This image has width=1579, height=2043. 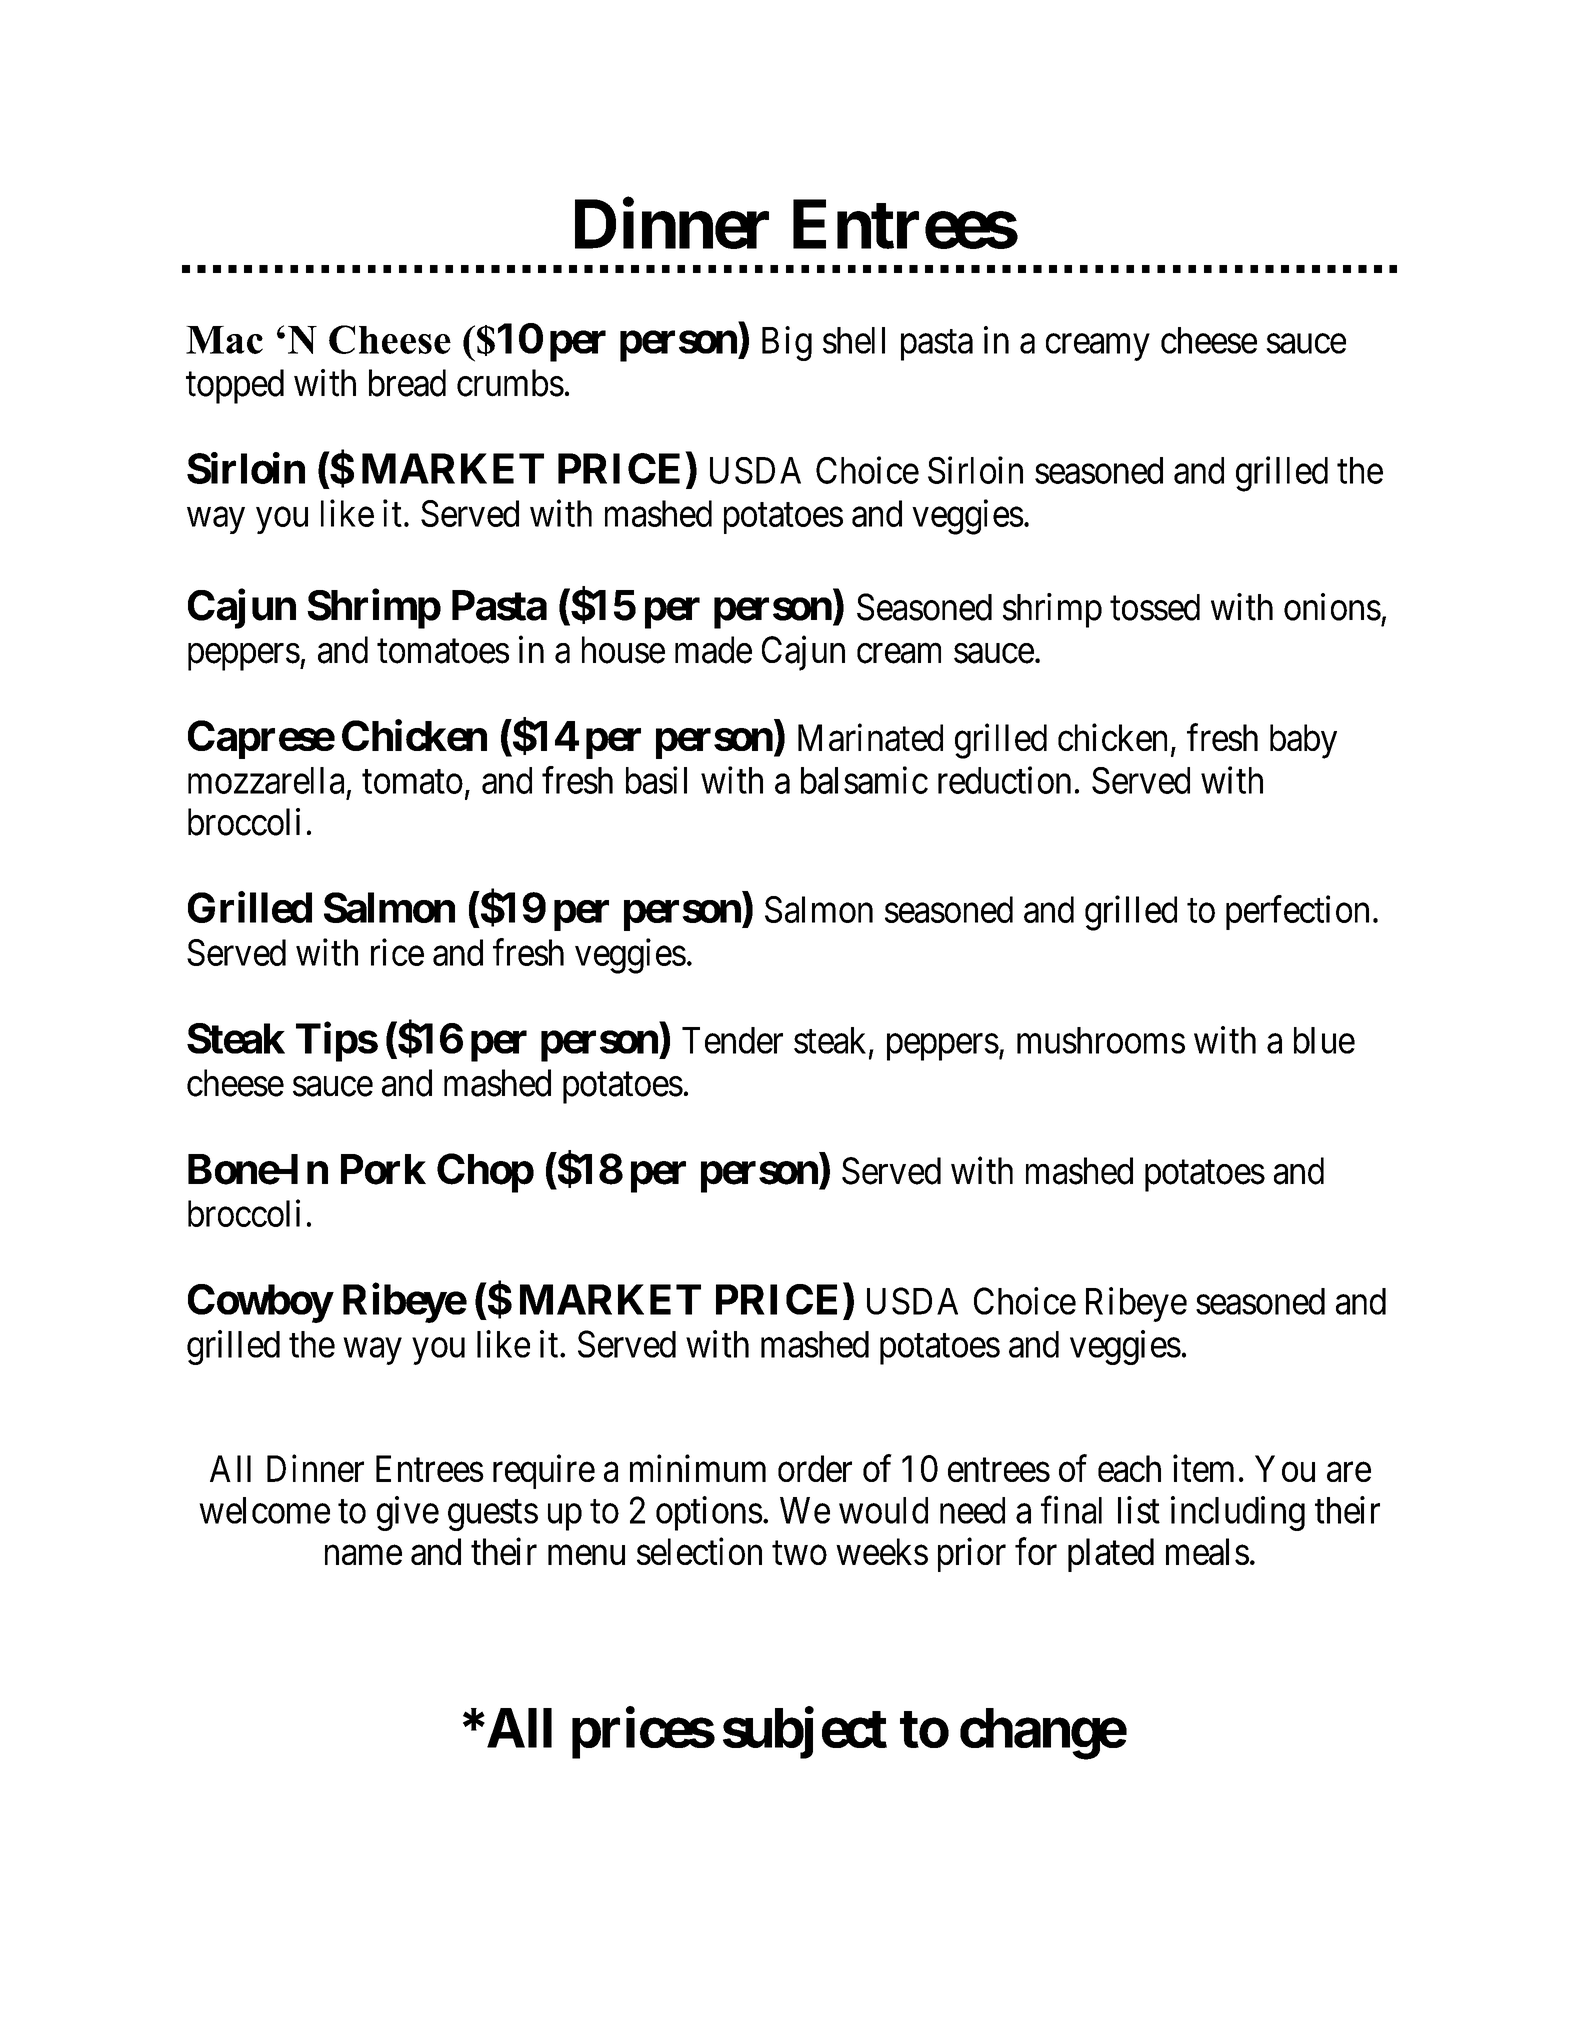 What do you see at coordinates (266, 780) in the image?
I see `mozzarella` at bounding box center [266, 780].
